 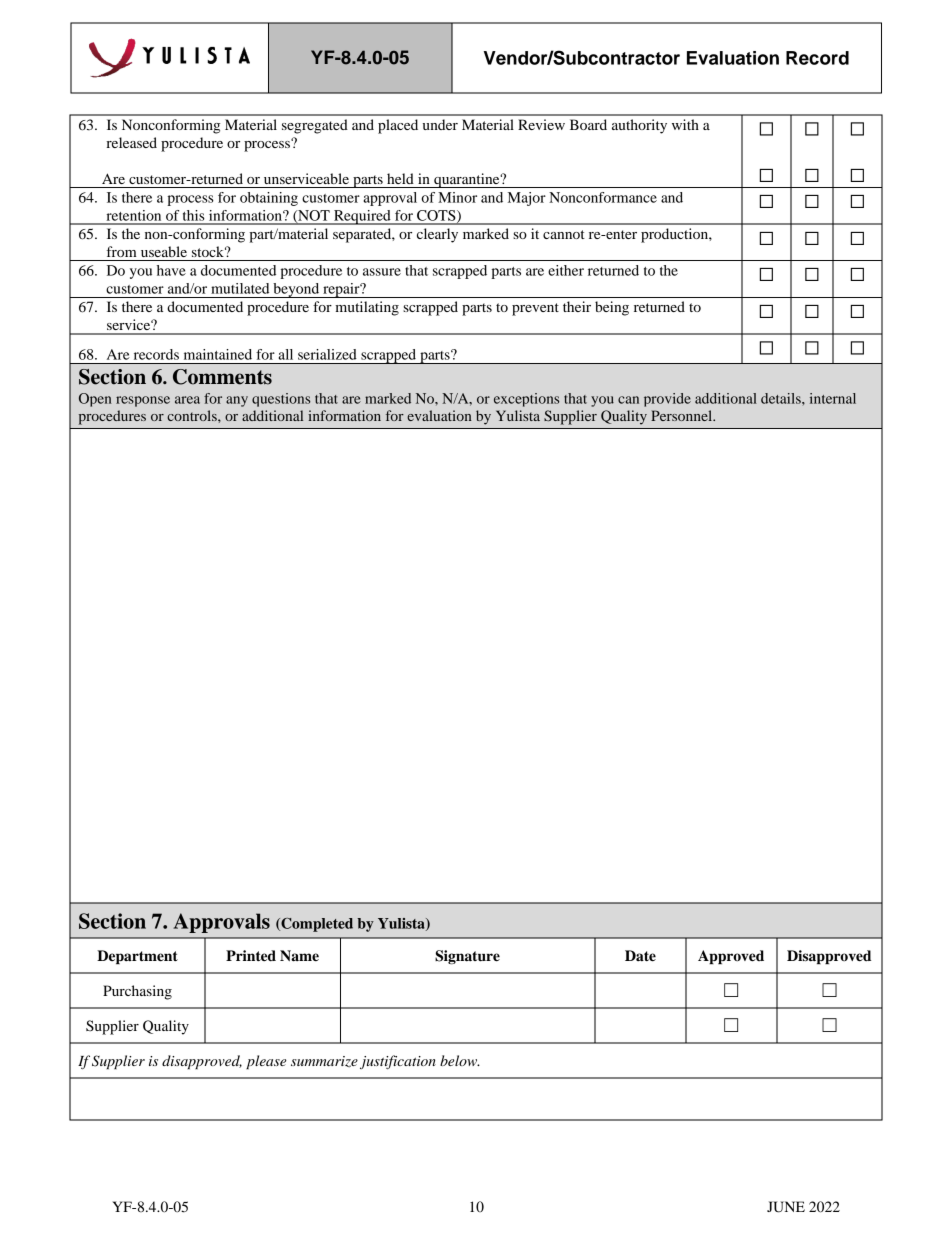 I want to click on controls, so click(x=193, y=415).
